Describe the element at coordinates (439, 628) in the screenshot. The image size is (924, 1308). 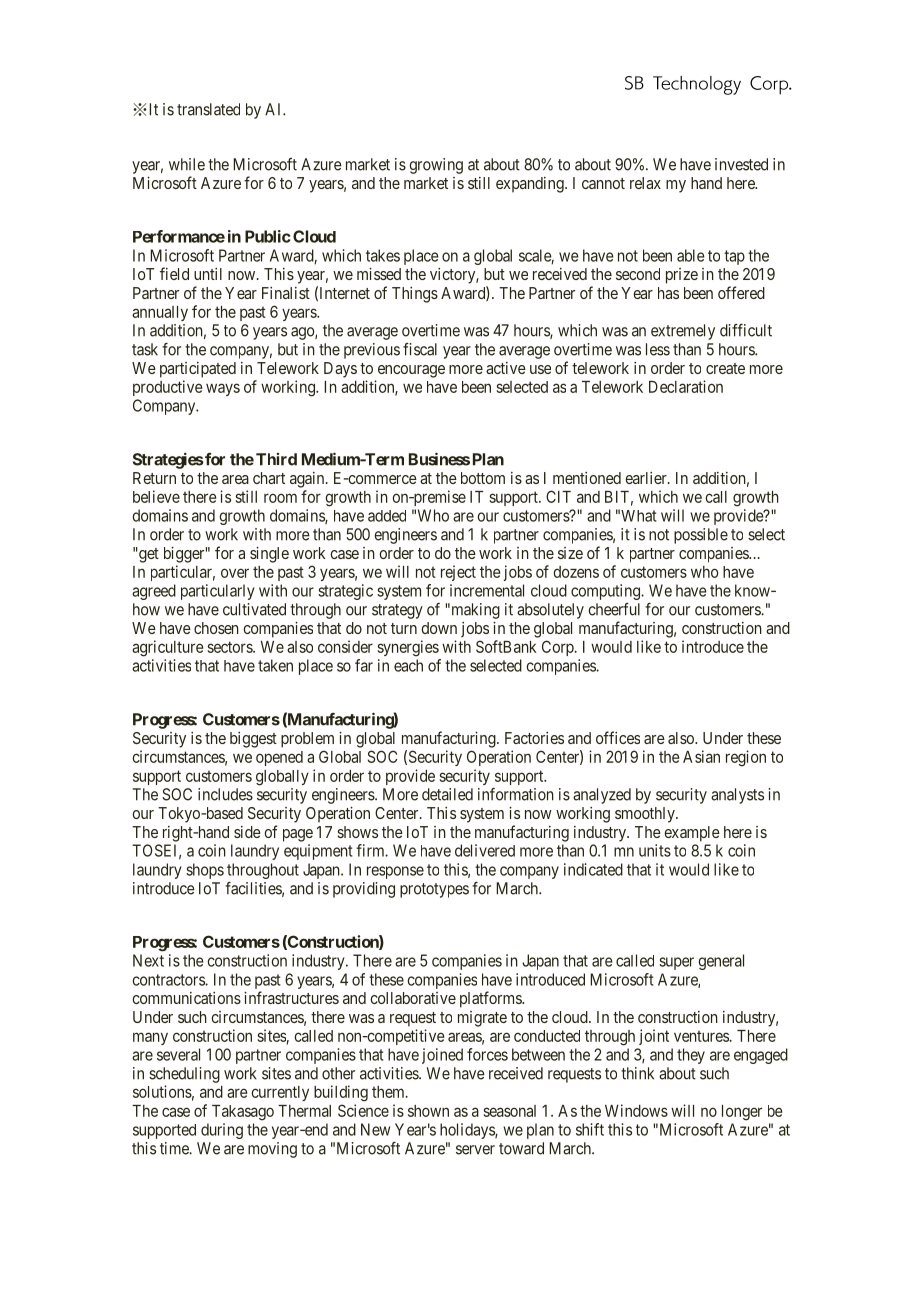
I see `down` at that location.
